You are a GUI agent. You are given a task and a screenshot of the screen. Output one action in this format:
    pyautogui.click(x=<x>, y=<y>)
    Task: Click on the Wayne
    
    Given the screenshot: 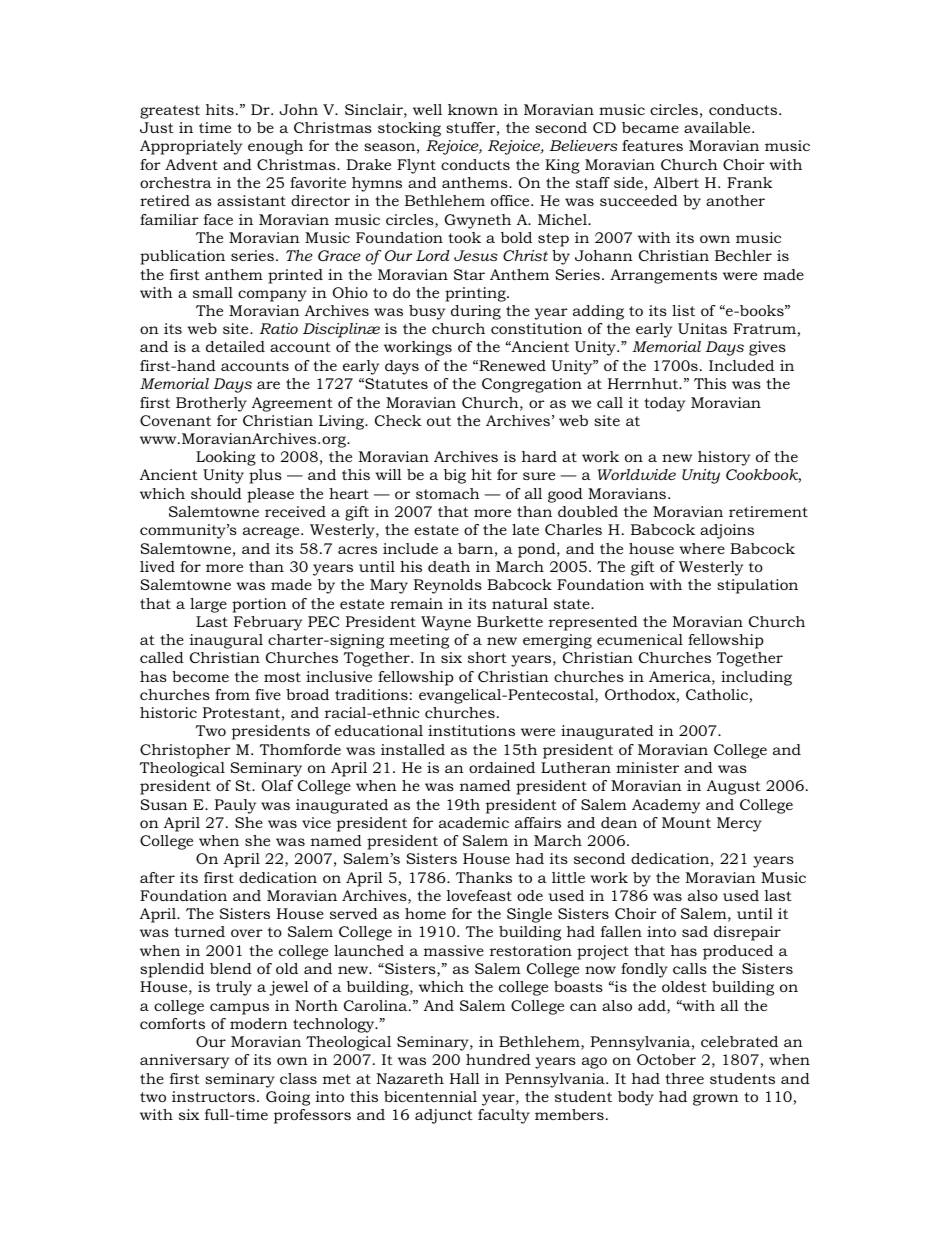 What is the action you would take?
    pyautogui.click(x=446, y=623)
